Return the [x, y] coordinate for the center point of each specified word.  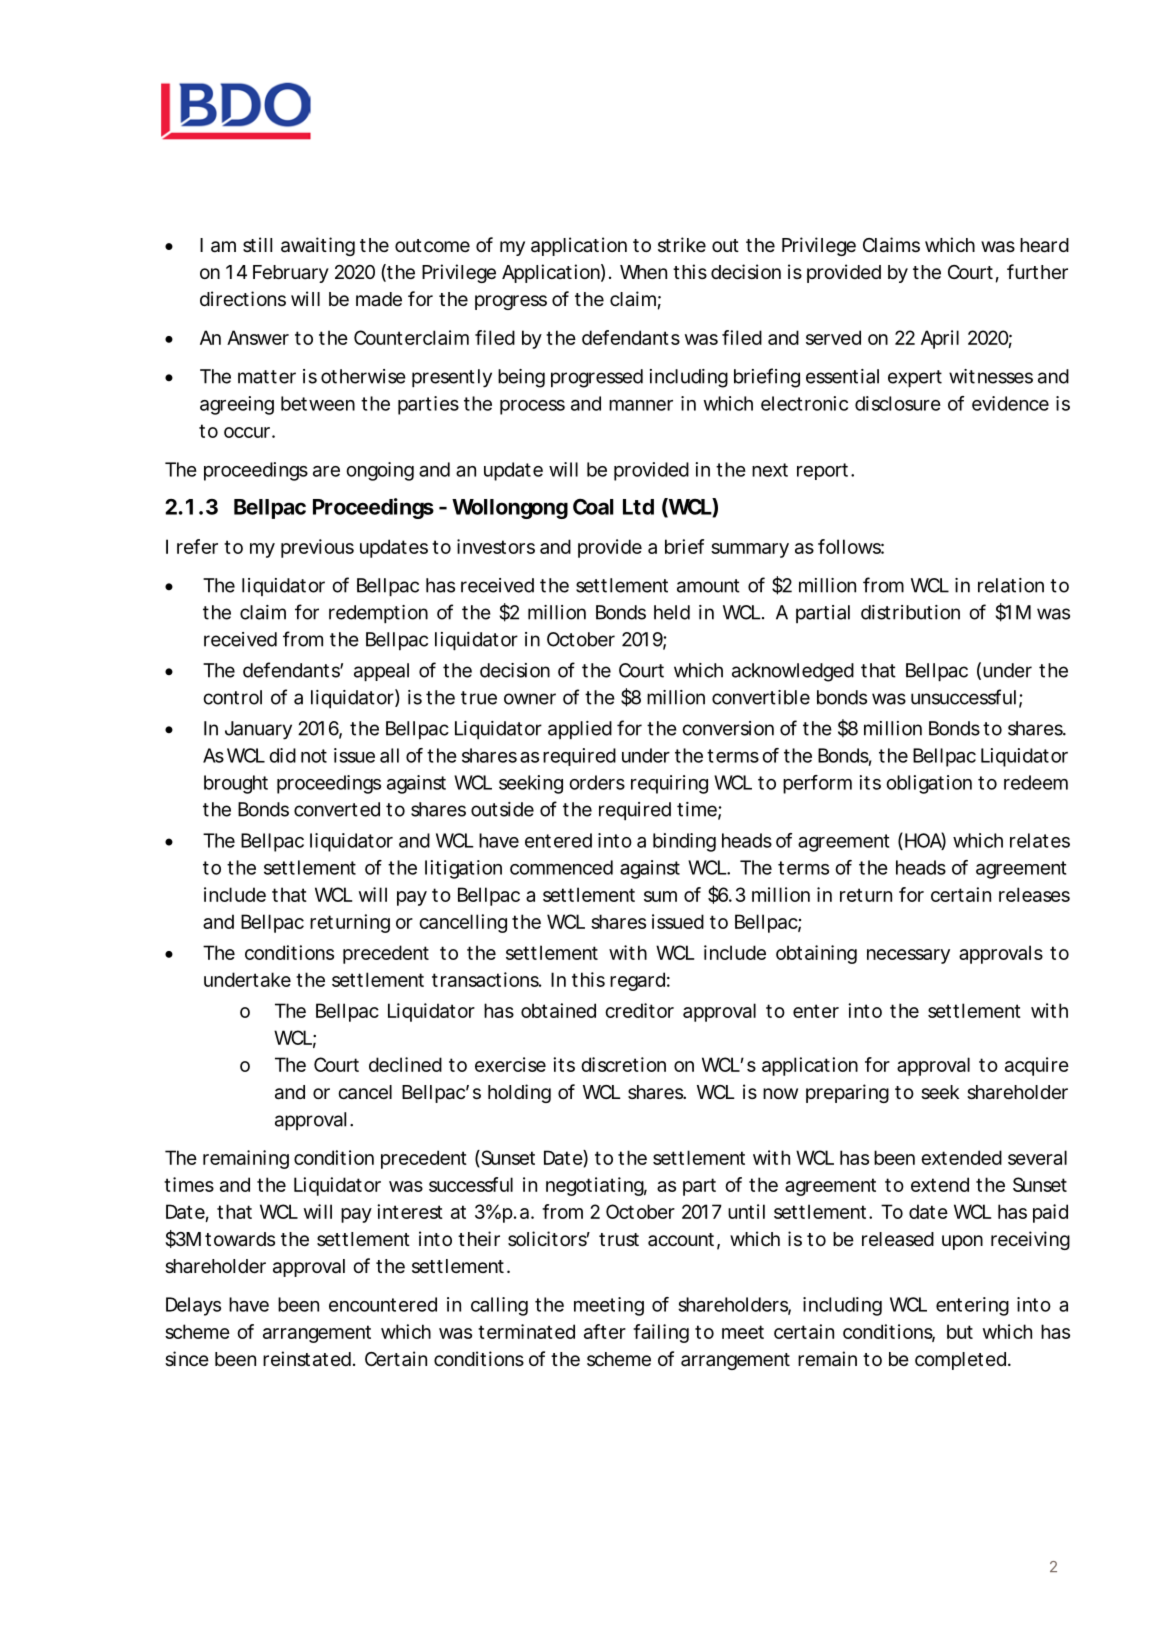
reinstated [307, 1359]
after [605, 1331]
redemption [378, 614]
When [643, 272]
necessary [908, 956]
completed [960, 1361]
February [291, 274]
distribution [910, 612]
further [1037, 271]
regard [637, 981]
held [672, 612]
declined [405, 1064]
